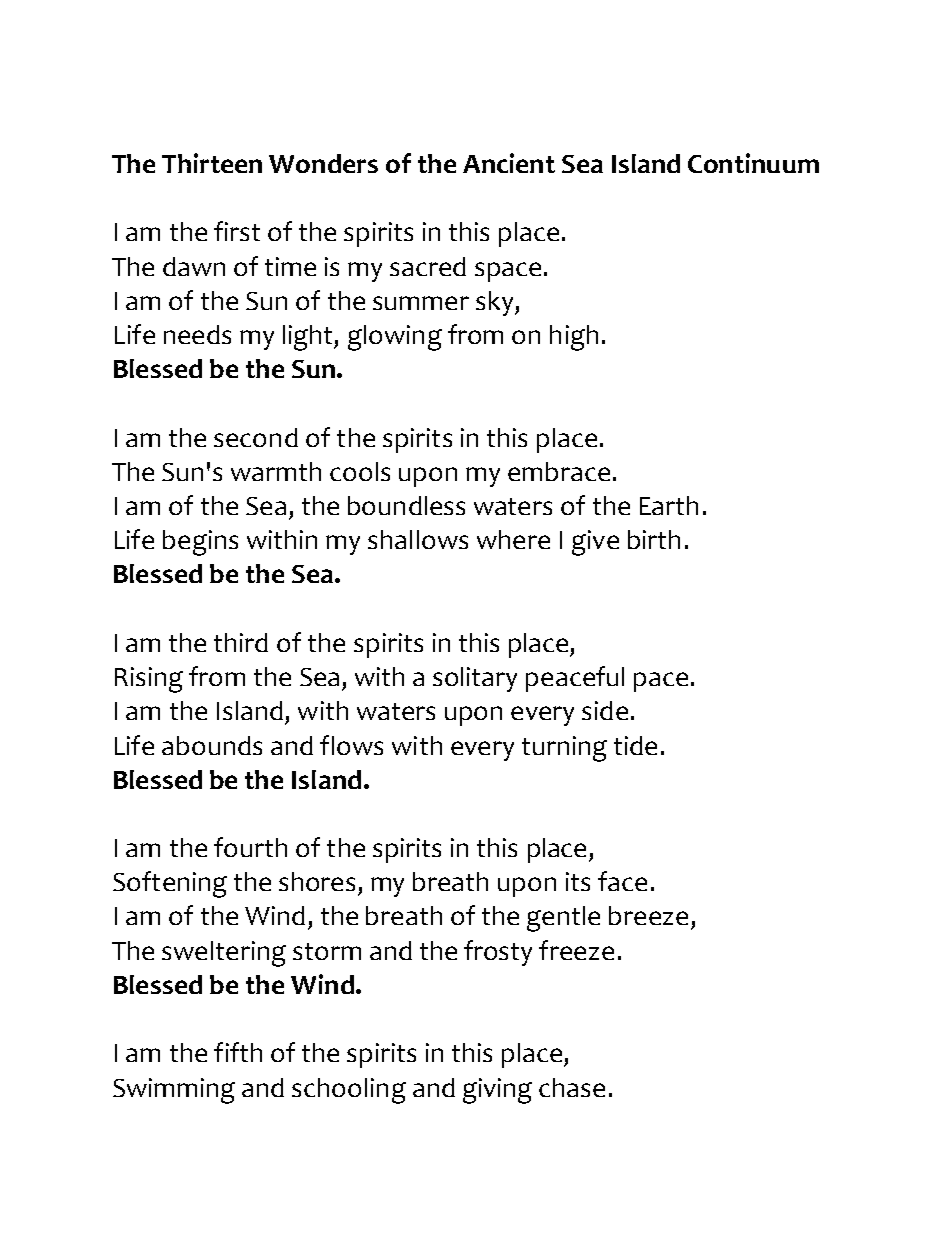 The image size is (952, 1233). What do you see at coordinates (635, 745) in the image?
I see `tide` at bounding box center [635, 745].
